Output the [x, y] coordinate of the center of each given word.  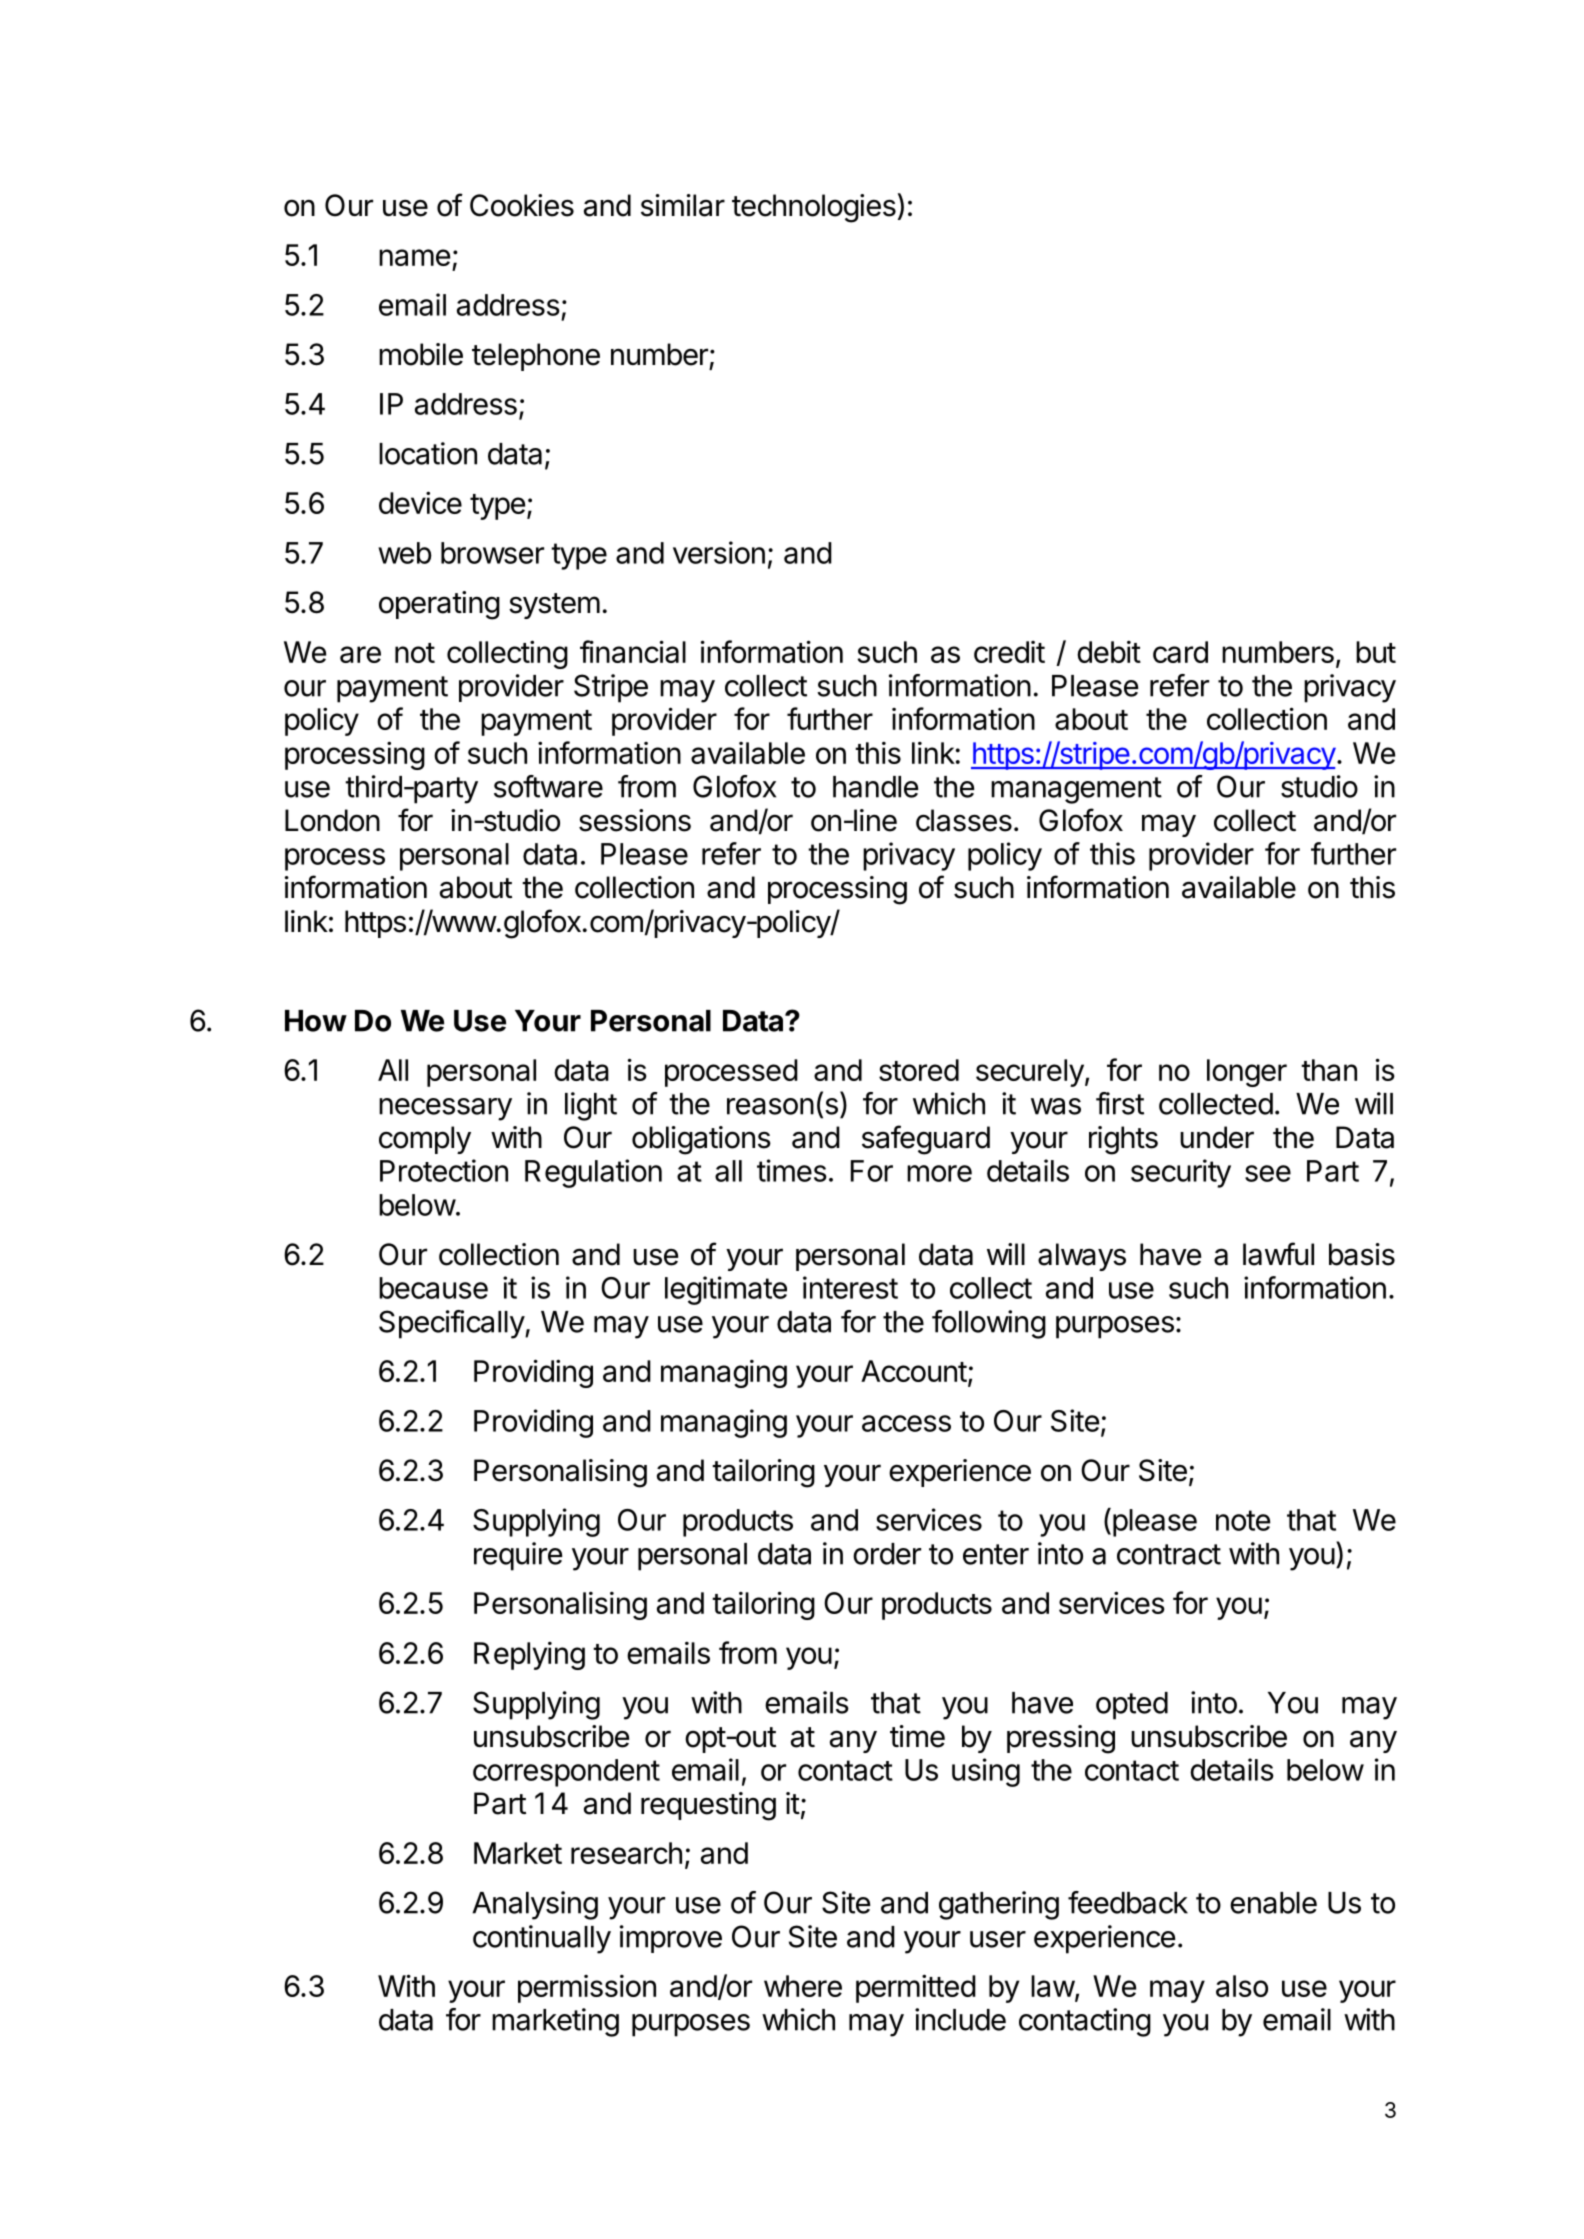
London [332, 820]
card [1180, 652]
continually [542, 1939]
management [1076, 790]
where [803, 1986]
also [1242, 1986]
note [1243, 1520]
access [906, 1423]
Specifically [452, 1324]
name [414, 257]
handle [875, 787]
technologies [814, 208]
